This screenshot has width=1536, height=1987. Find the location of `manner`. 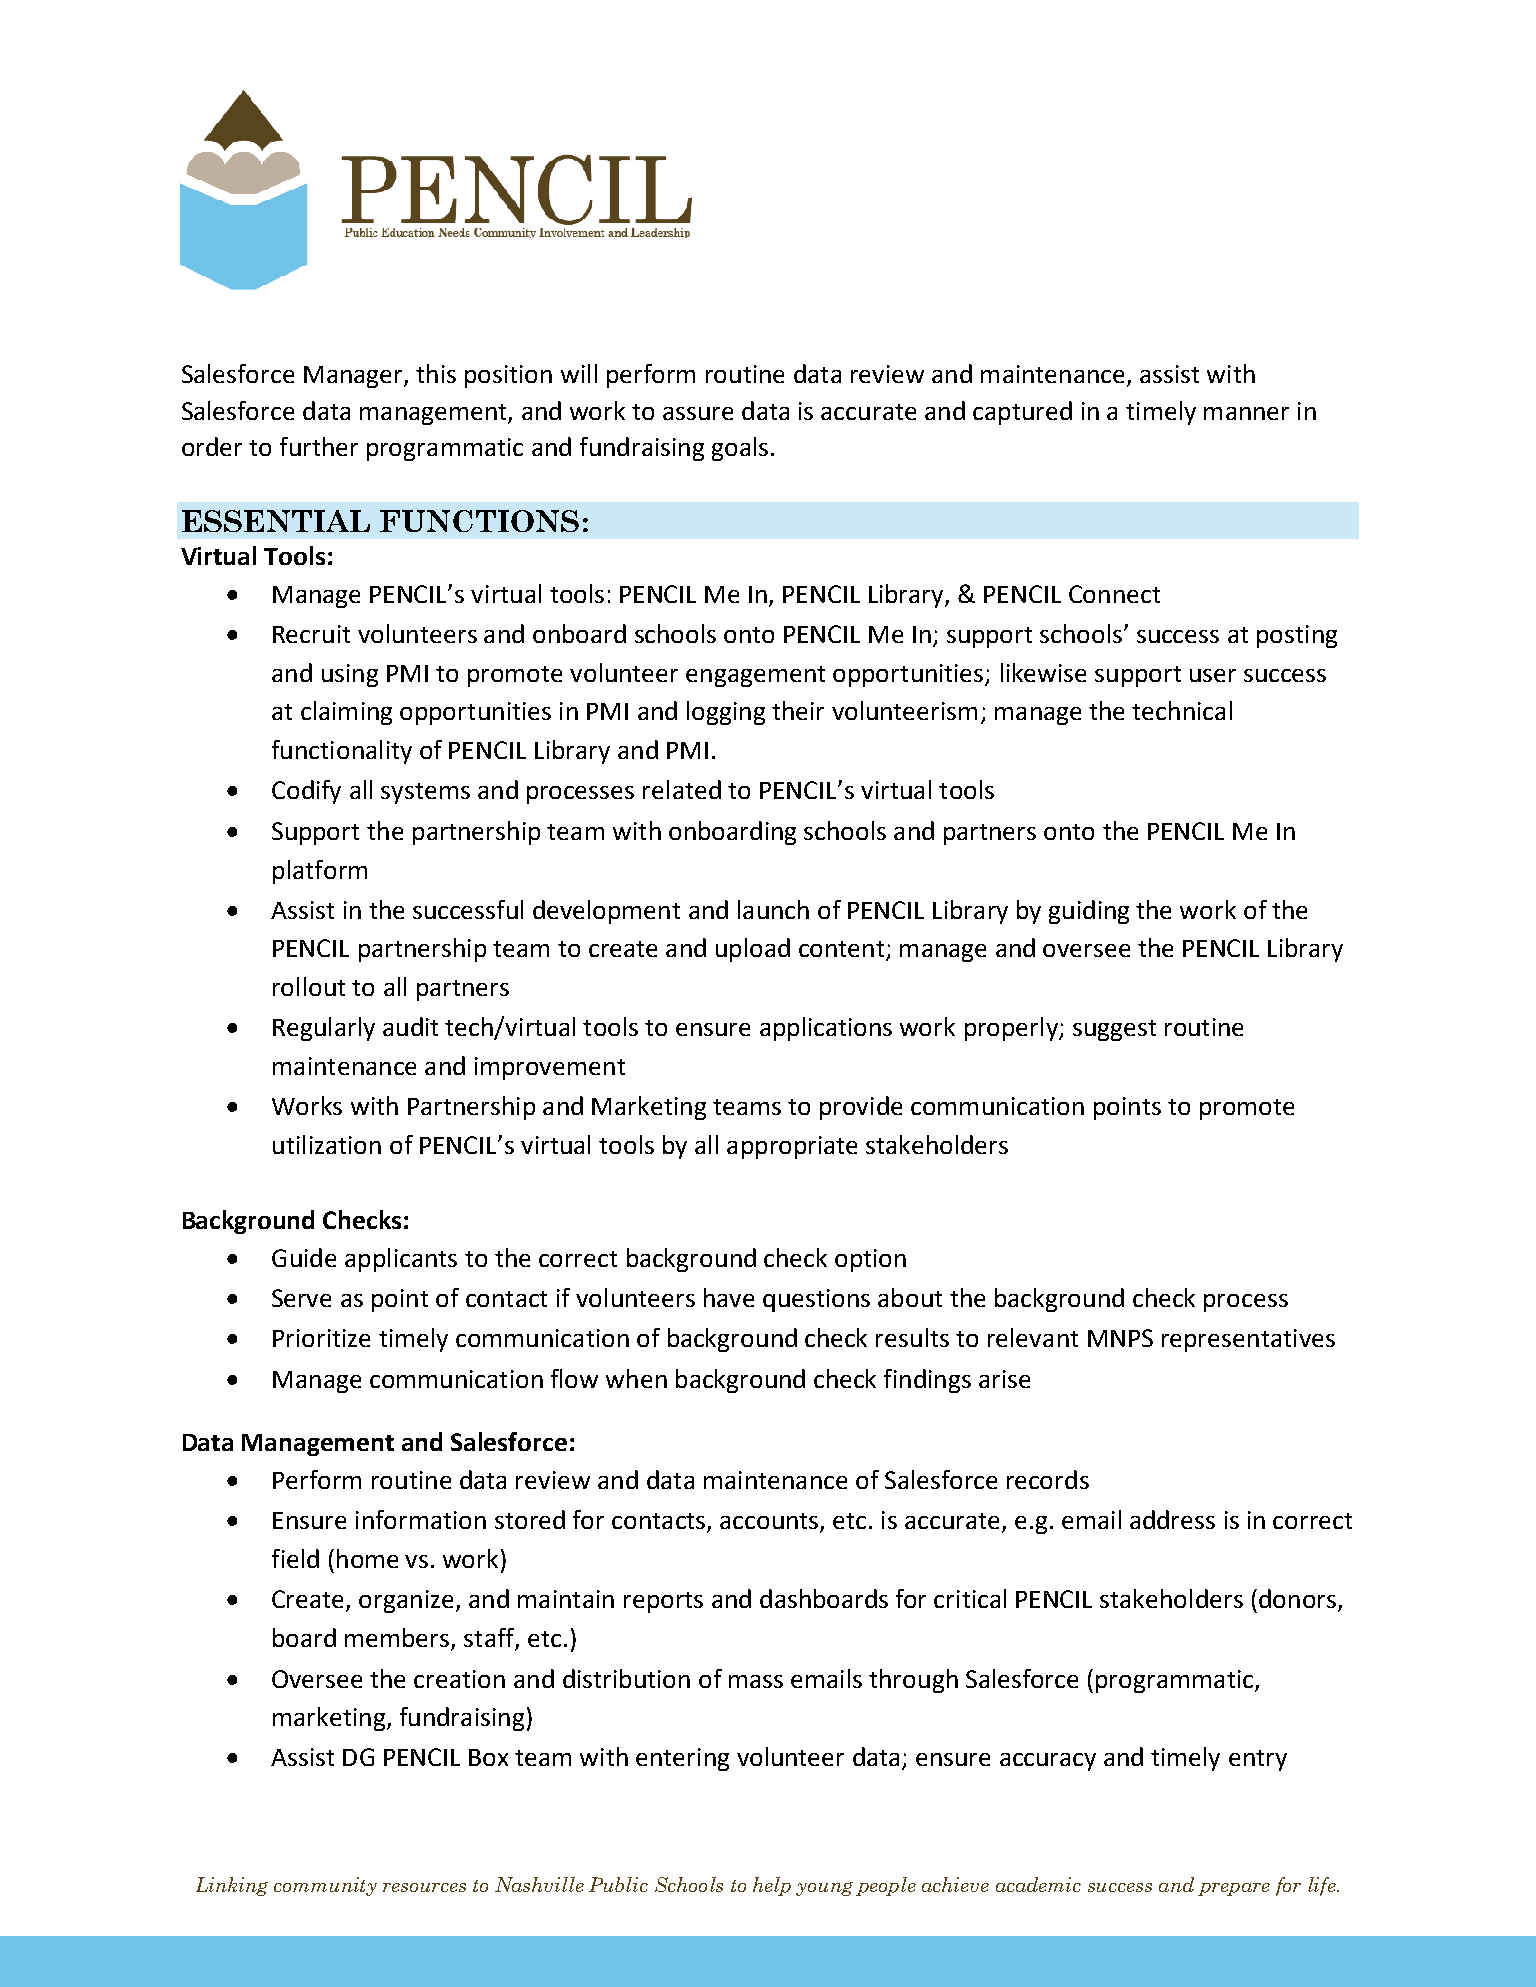

manner is located at coordinates (1246, 413).
